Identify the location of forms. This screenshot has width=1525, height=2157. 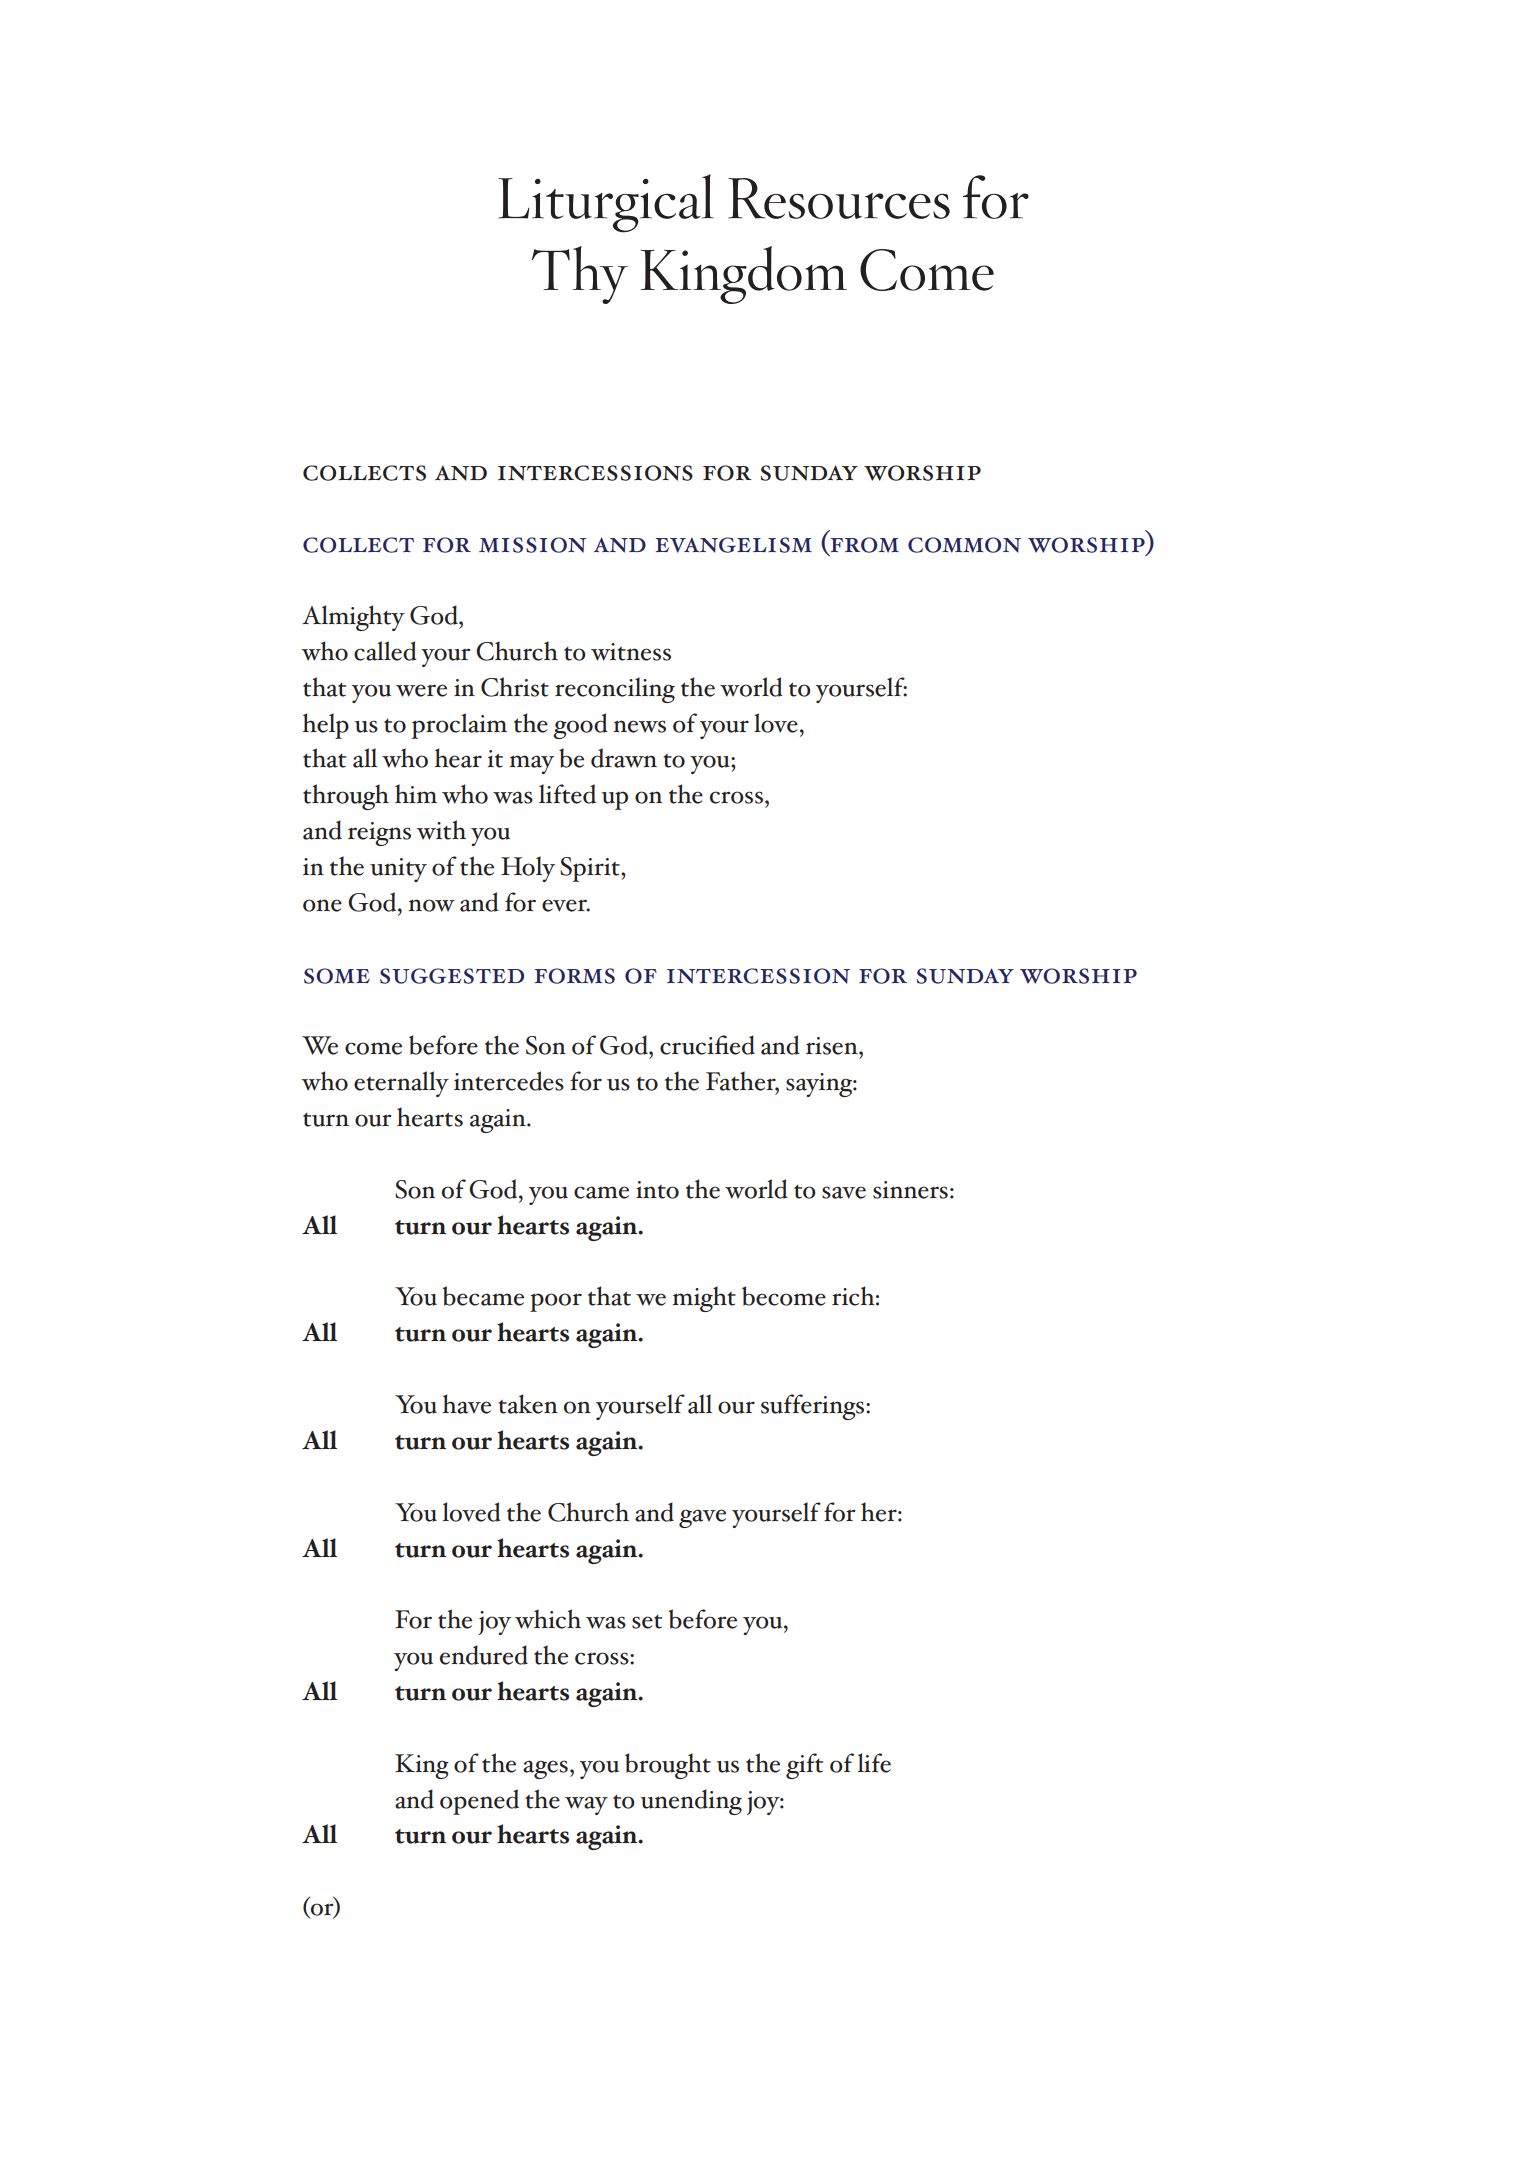
(574, 976).
